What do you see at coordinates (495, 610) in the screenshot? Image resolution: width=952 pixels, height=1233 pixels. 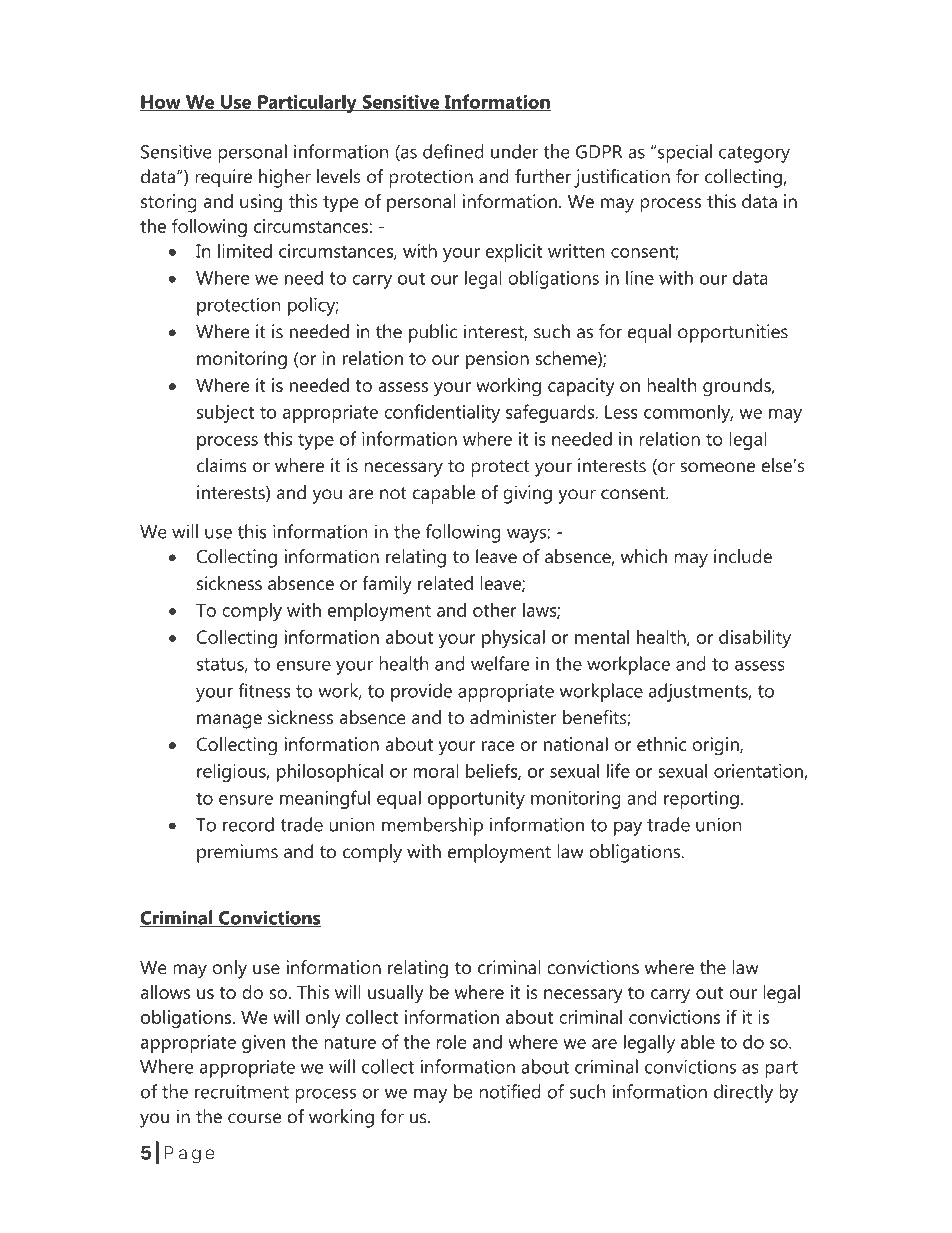 I see `other` at bounding box center [495, 610].
